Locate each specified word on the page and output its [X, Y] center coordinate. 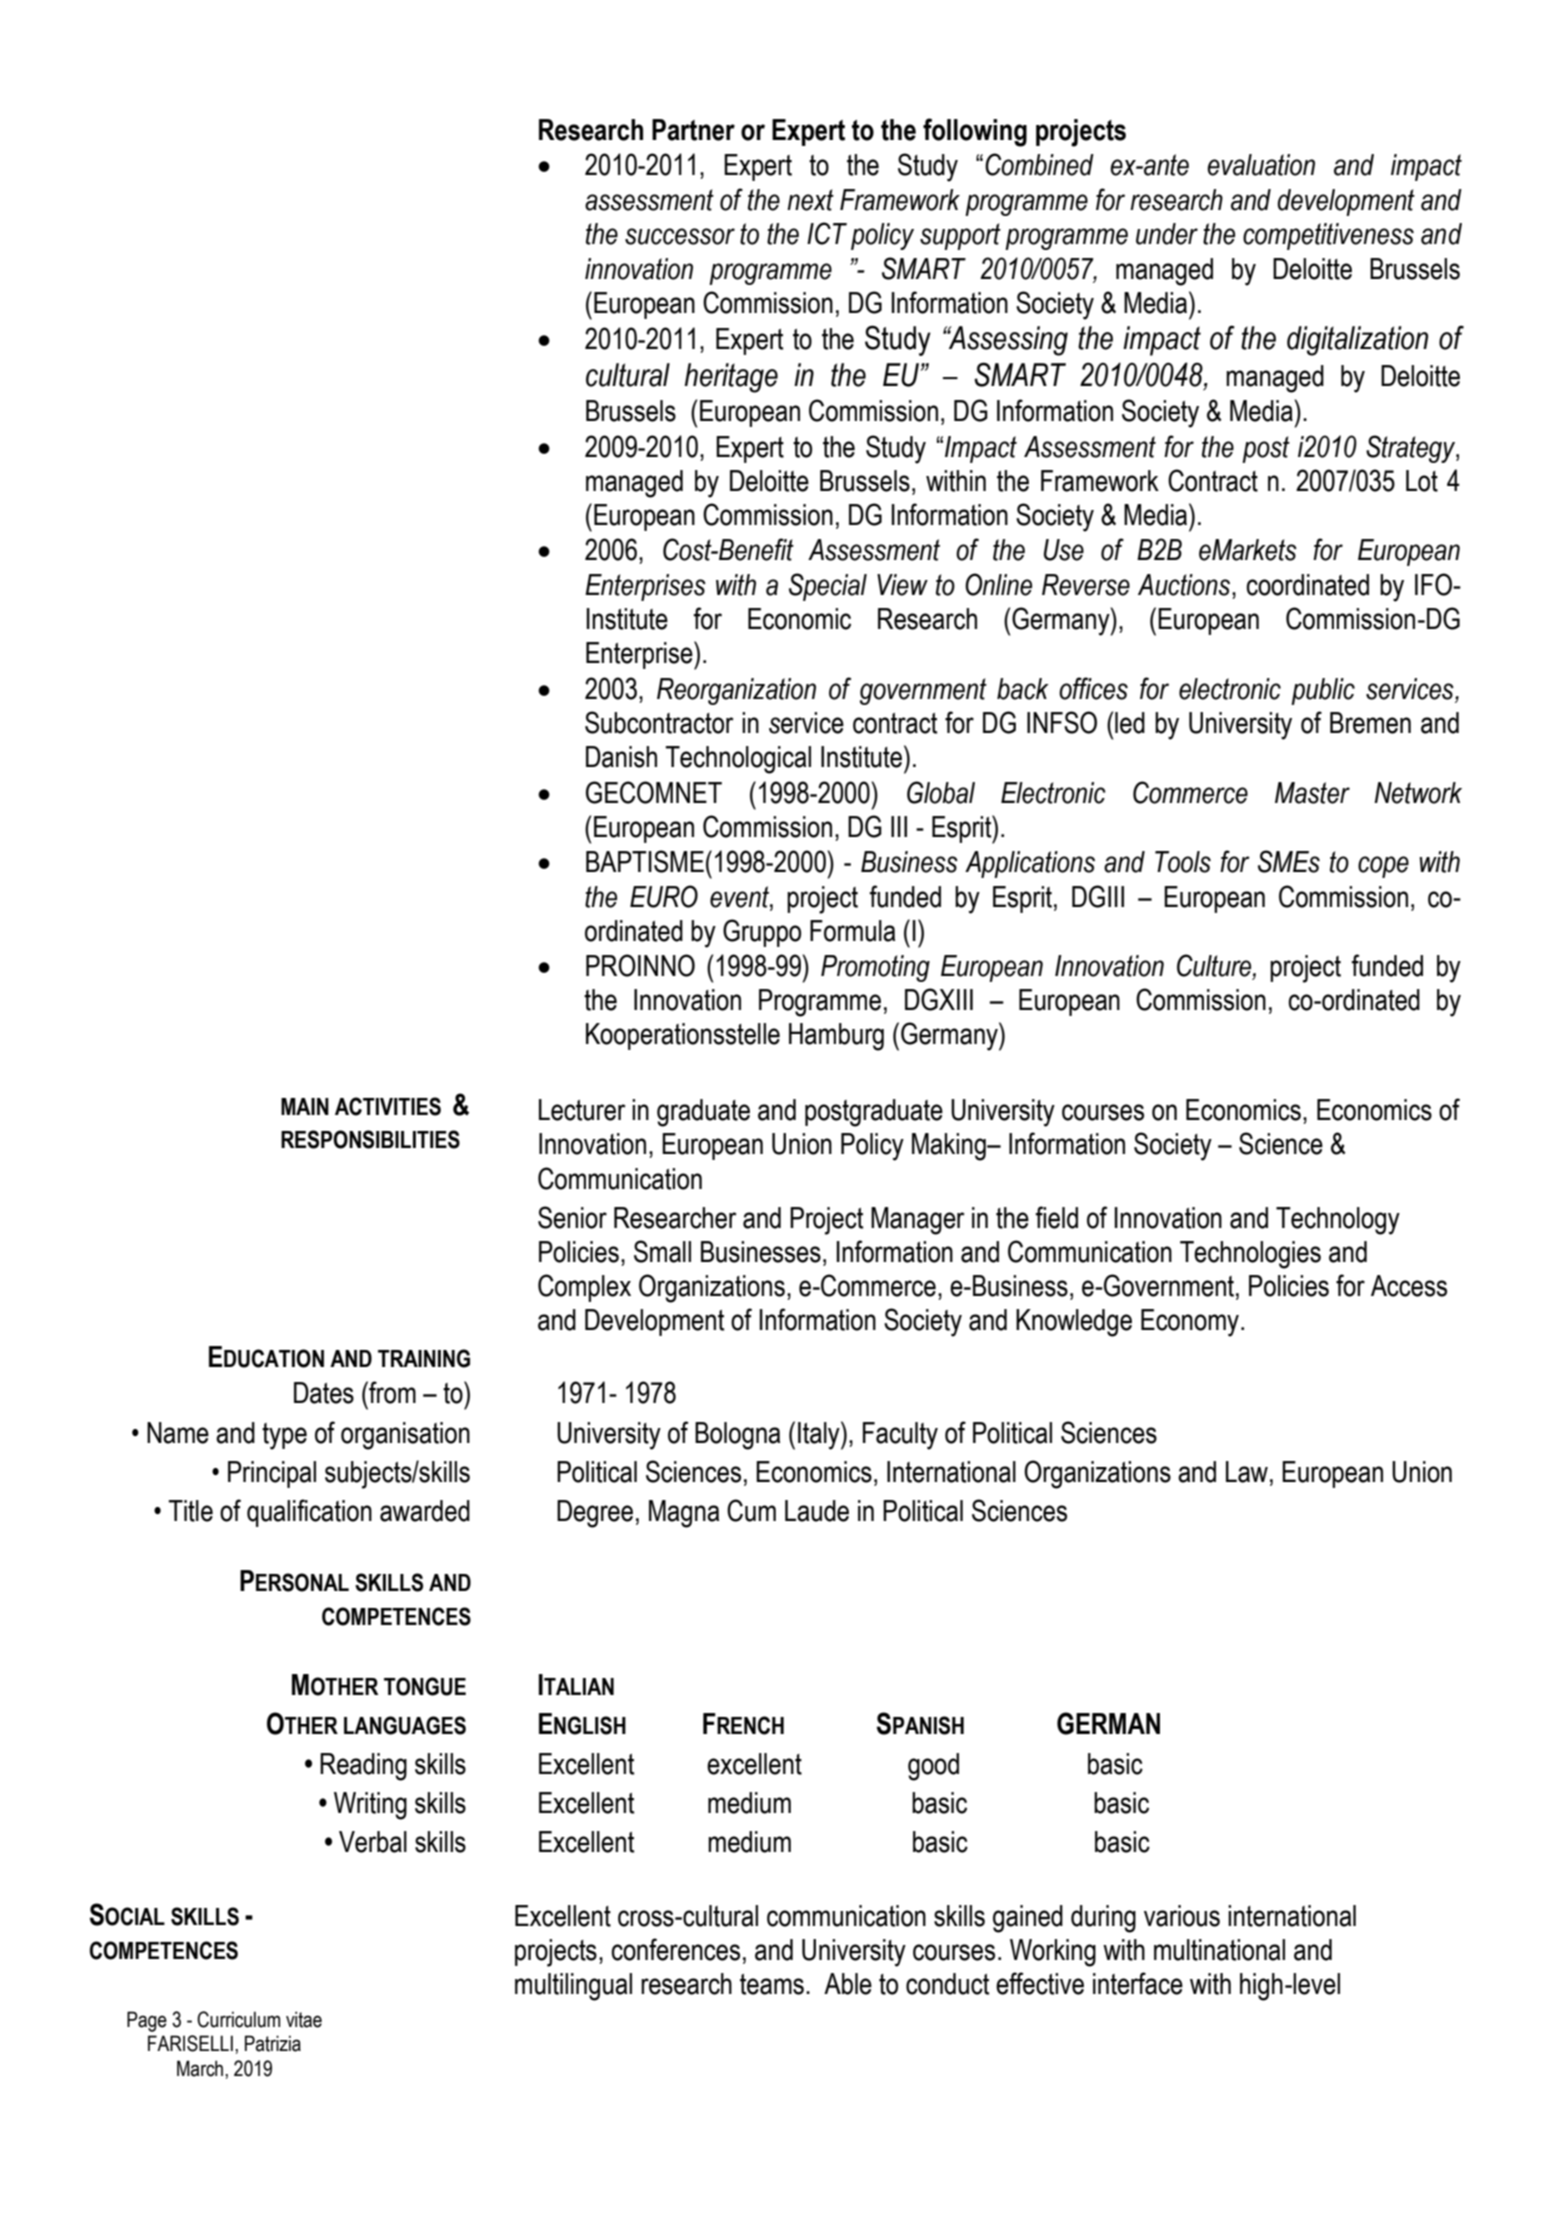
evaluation [1261, 165]
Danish [621, 757]
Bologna [737, 1436]
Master [1312, 793]
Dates [324, 1393]
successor [680, 236]
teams [772, 1984]
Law [1247, 1472]
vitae [304, 2019]
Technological [738, 760]
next [810, 200]
